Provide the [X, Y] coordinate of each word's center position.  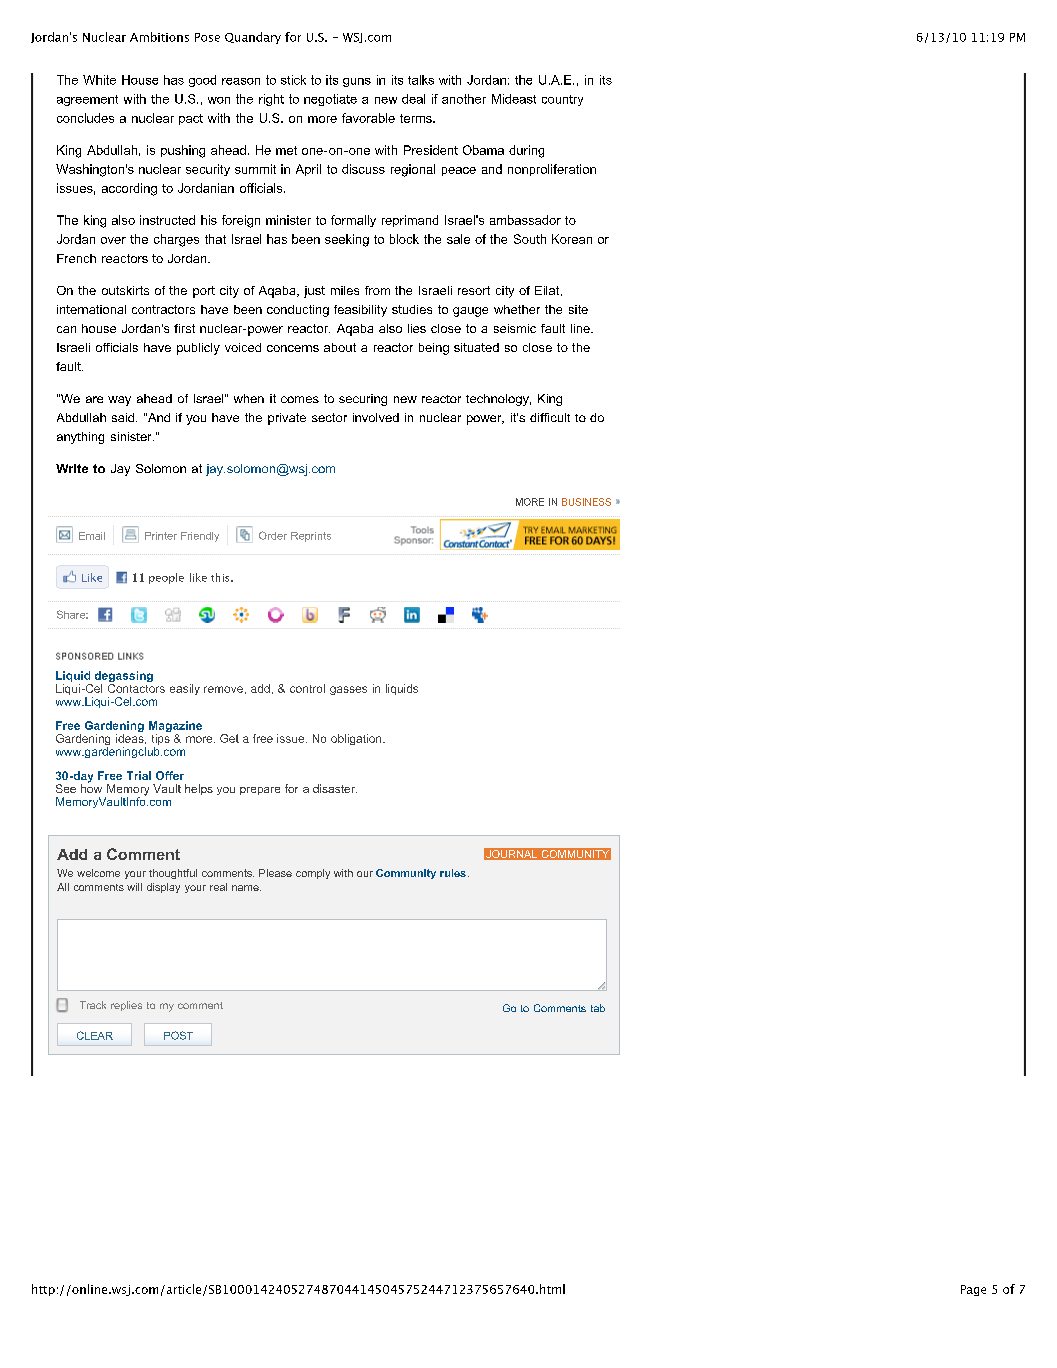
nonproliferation [552, 170]
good [202, 81]
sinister [132, 436]
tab [598, 1008]
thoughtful [173, 874]
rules [453, 873]
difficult [550, 417]
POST [178, 1035]
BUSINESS [586, 502]
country [562, 100]
